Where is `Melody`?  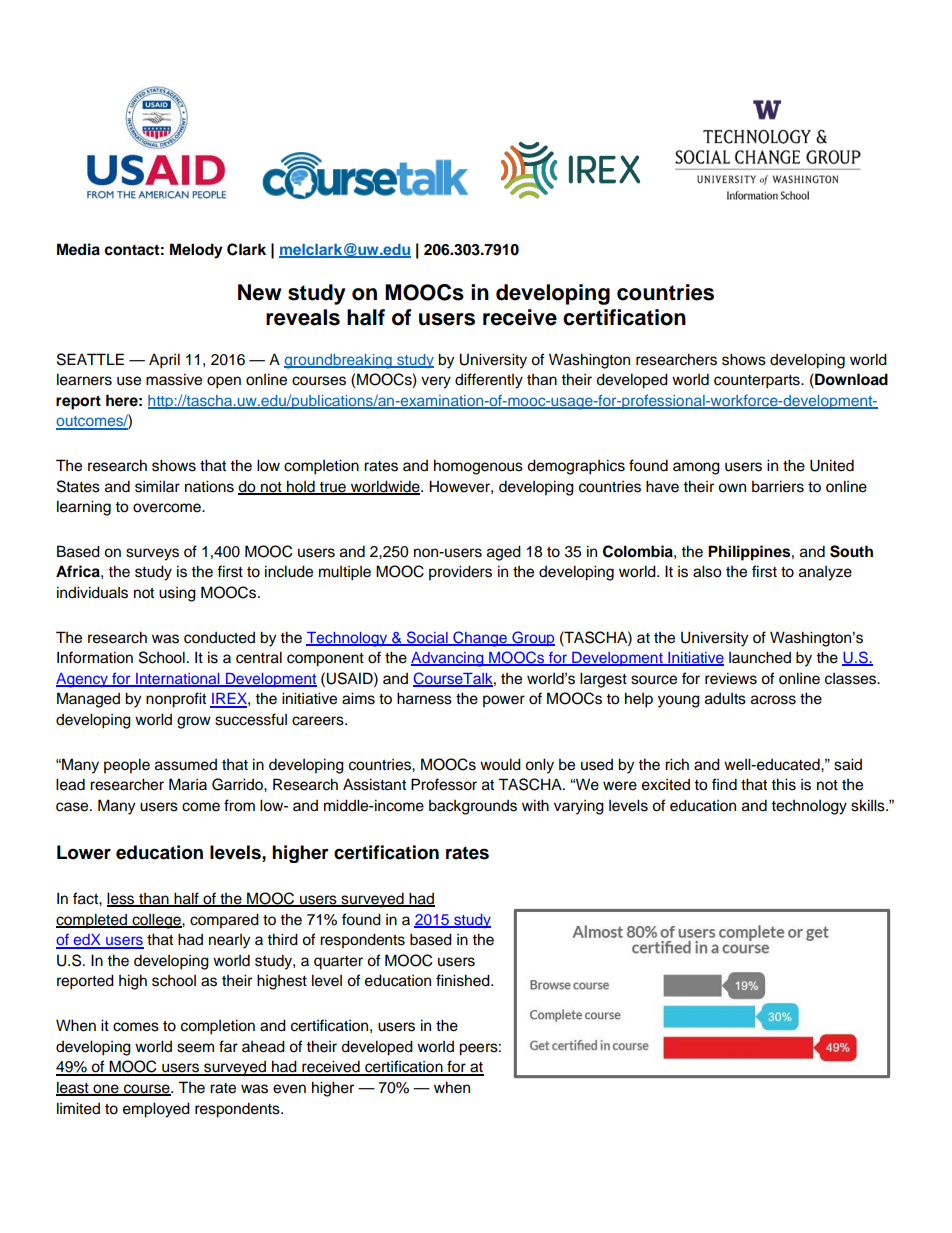
Melody is located at coordinates (196, 251).
